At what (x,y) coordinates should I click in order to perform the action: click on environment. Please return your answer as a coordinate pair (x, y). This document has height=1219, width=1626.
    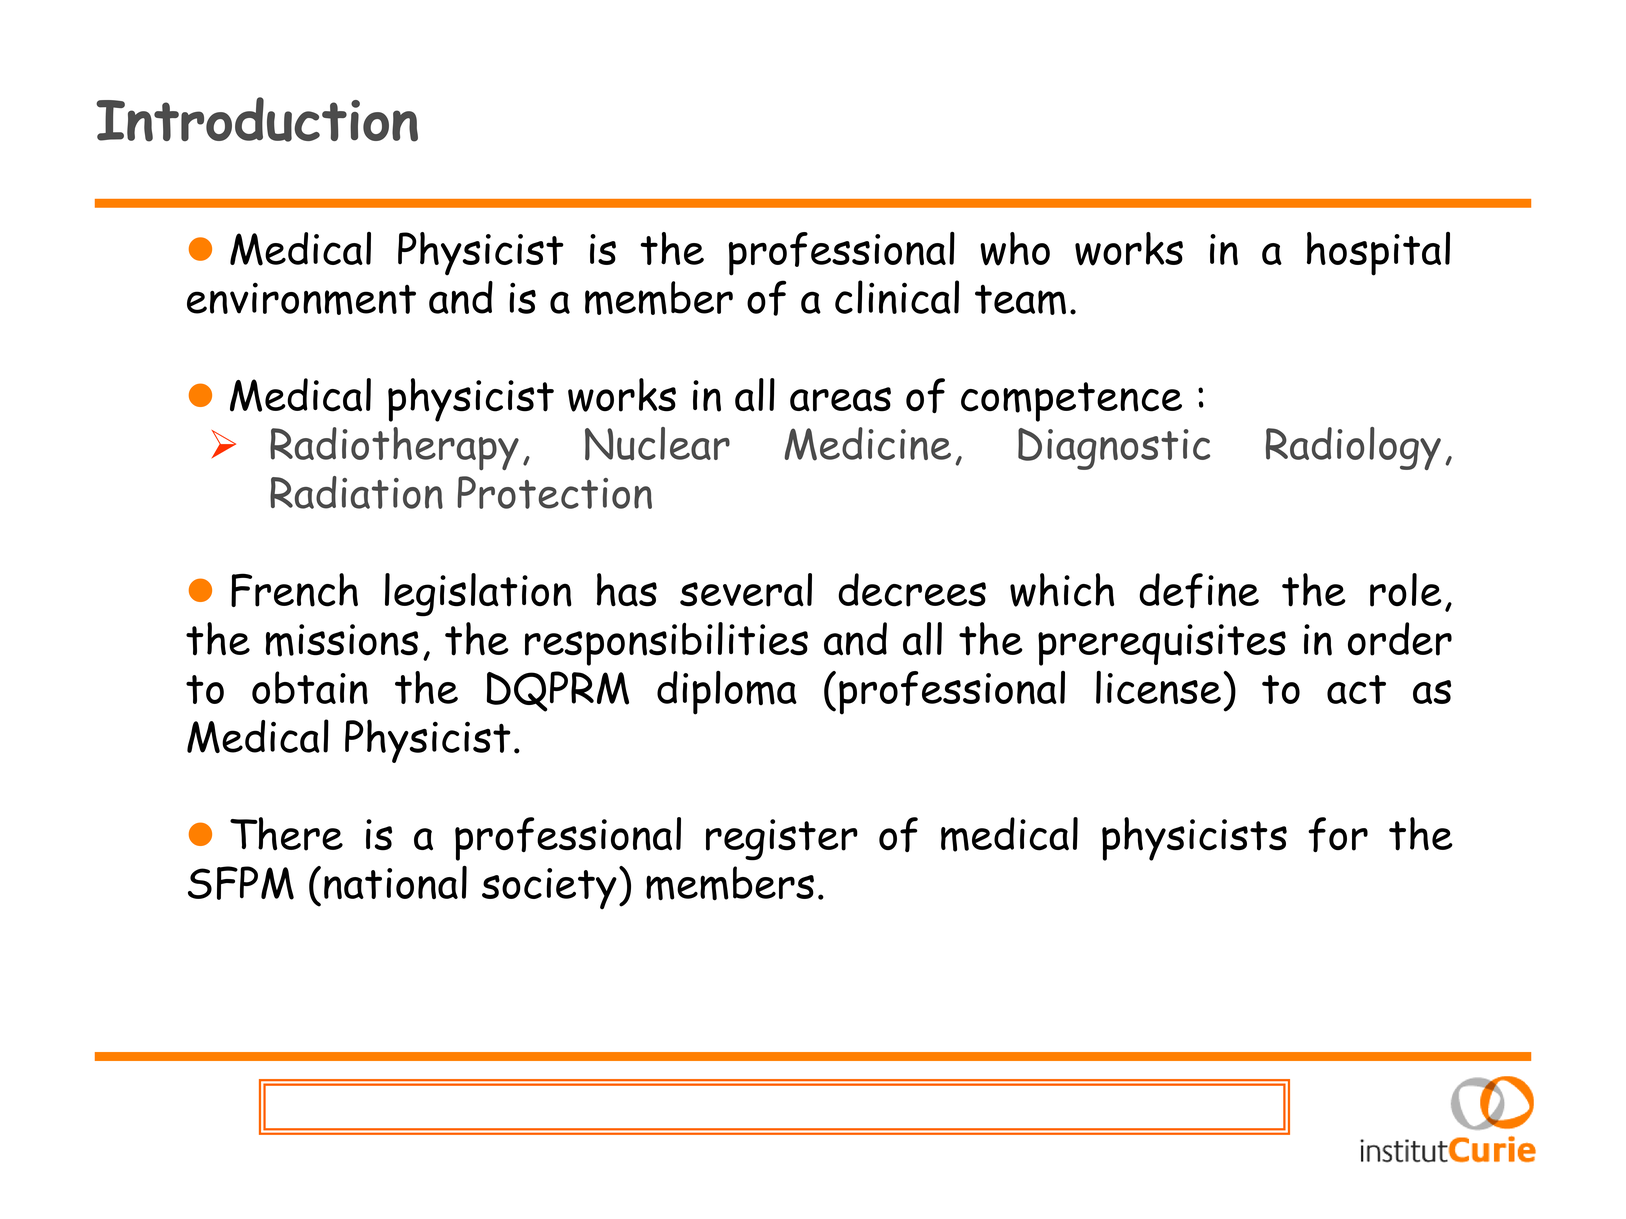
    Looking at the image, I should click on (301, 298).
